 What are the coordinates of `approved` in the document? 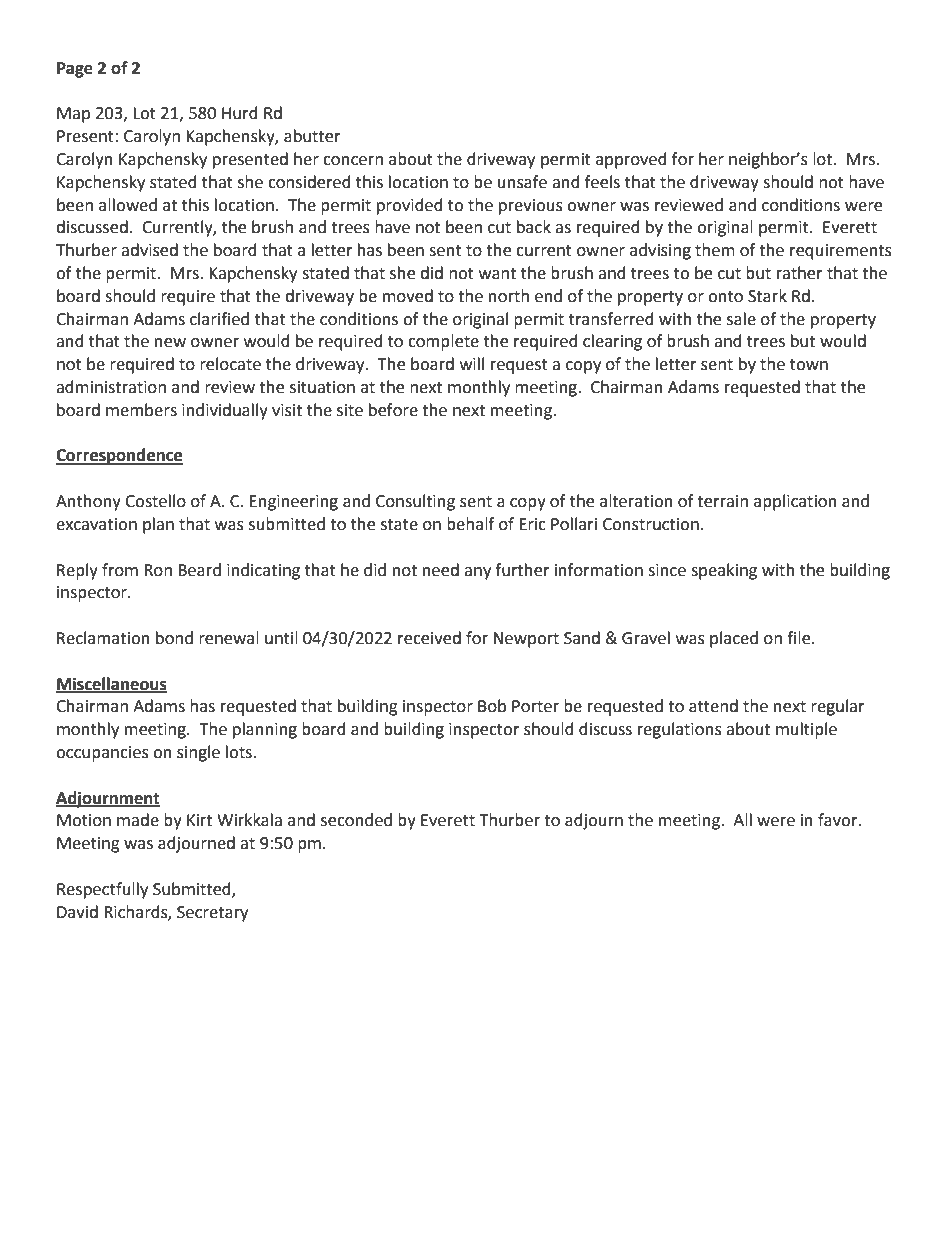 It's located at (631, 160).
